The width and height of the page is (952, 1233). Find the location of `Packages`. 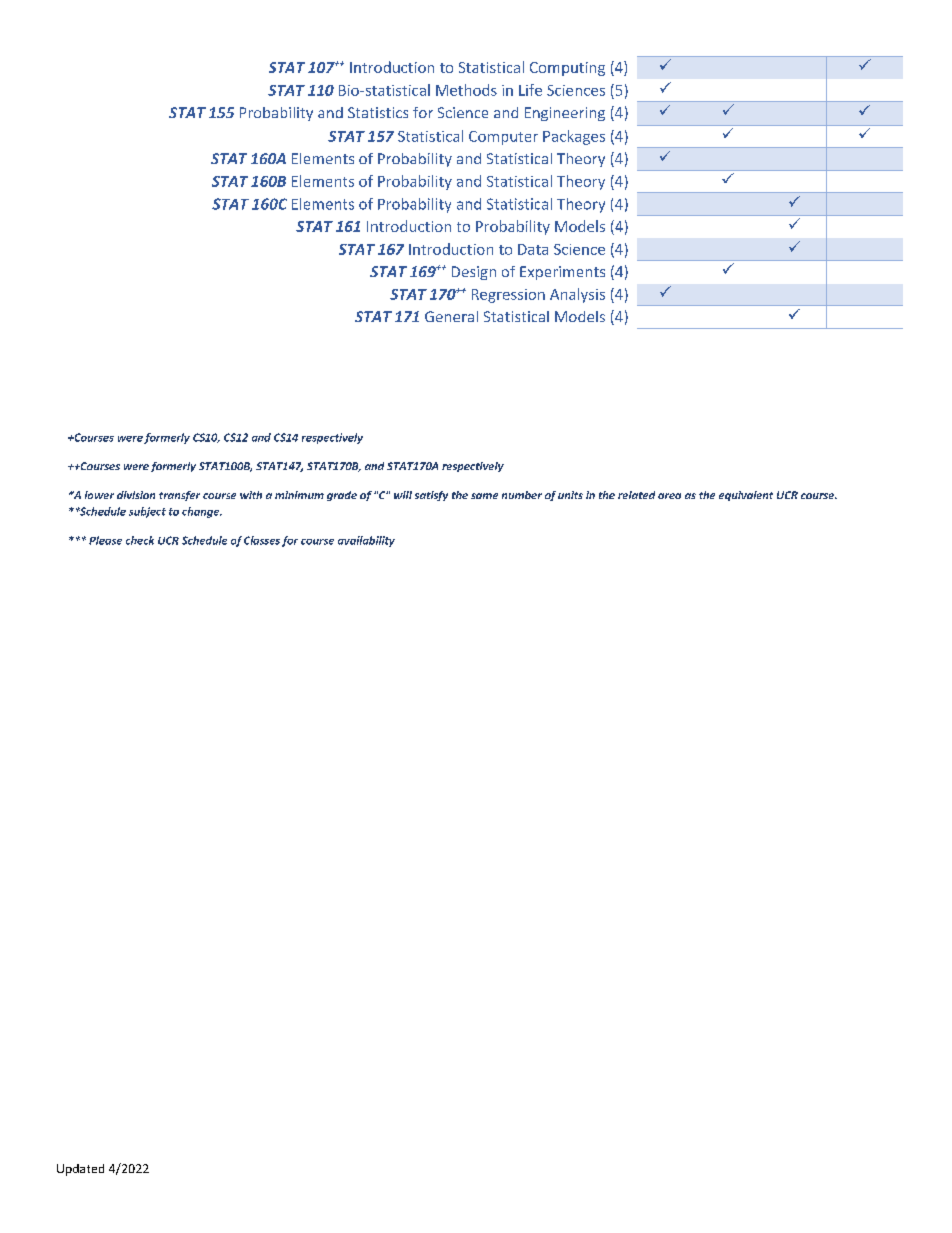

Packages is located at coordinates (574, 137).
